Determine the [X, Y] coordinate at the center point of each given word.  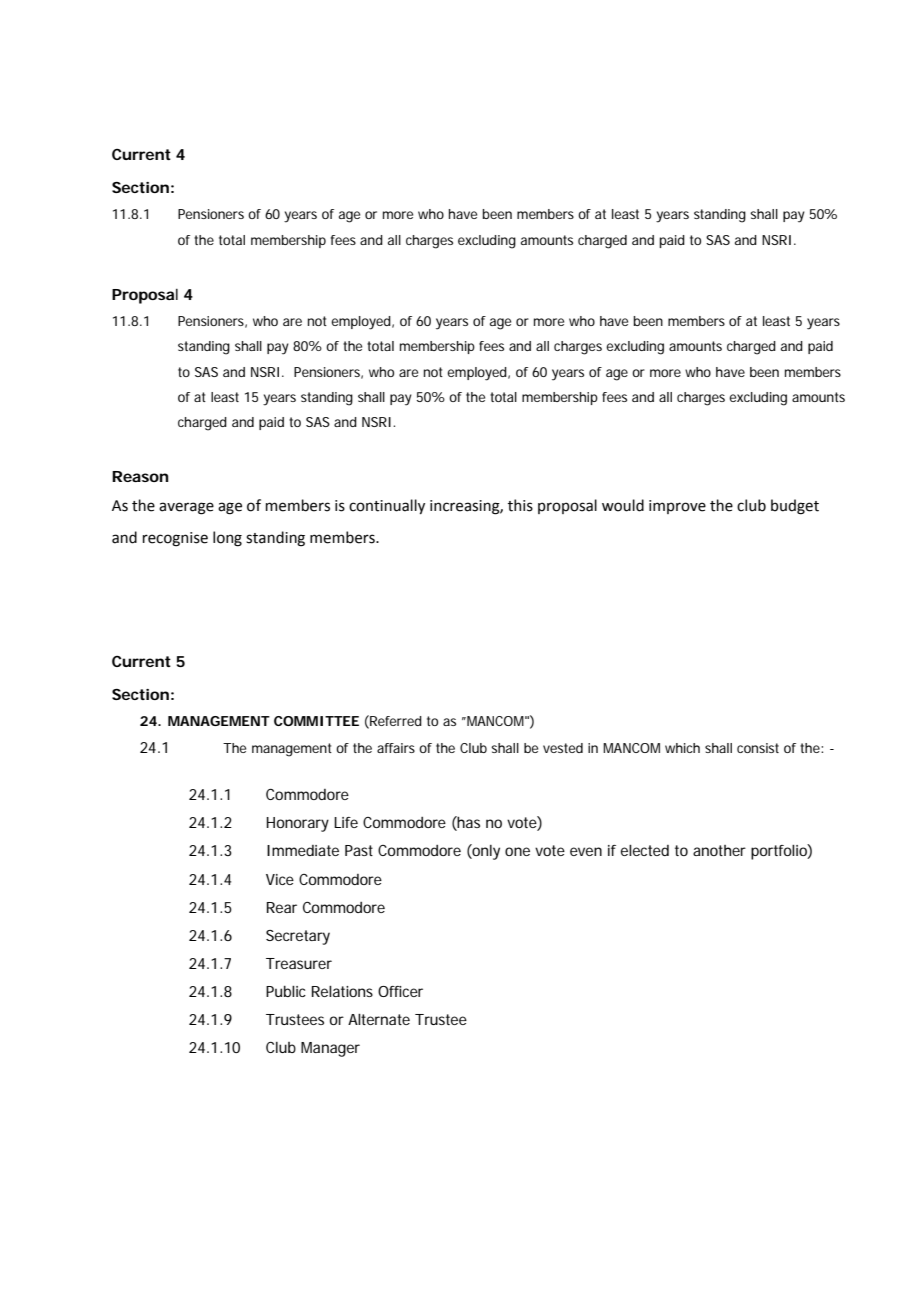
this [520, 505]
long [227, 539]
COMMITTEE [316, 721]
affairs [396, 748]
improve [677, 507]
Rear [282, 907]
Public [286, 991]
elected [645, 850]
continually [387, 506]
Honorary [297, 824]
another [719, 850]
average [186, 508]
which [682, 748]
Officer [400, 991]
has [468, 823]
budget [795, 507]
